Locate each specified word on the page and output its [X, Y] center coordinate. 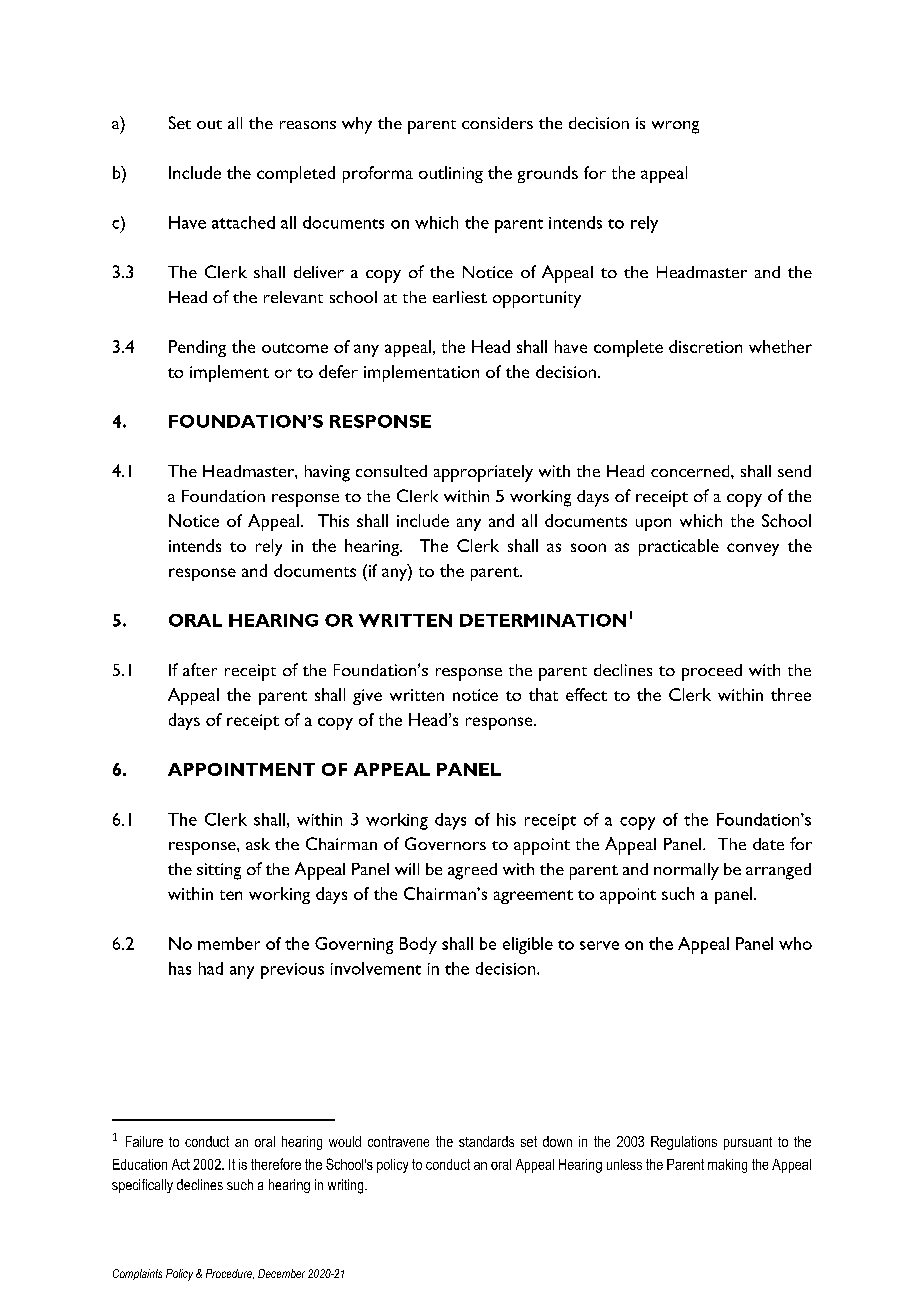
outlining [451, 174]
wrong [675, 127]
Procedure [230, 1274]
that [543, 694]
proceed [712, 672]
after [200, 669]
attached [243, 222]
